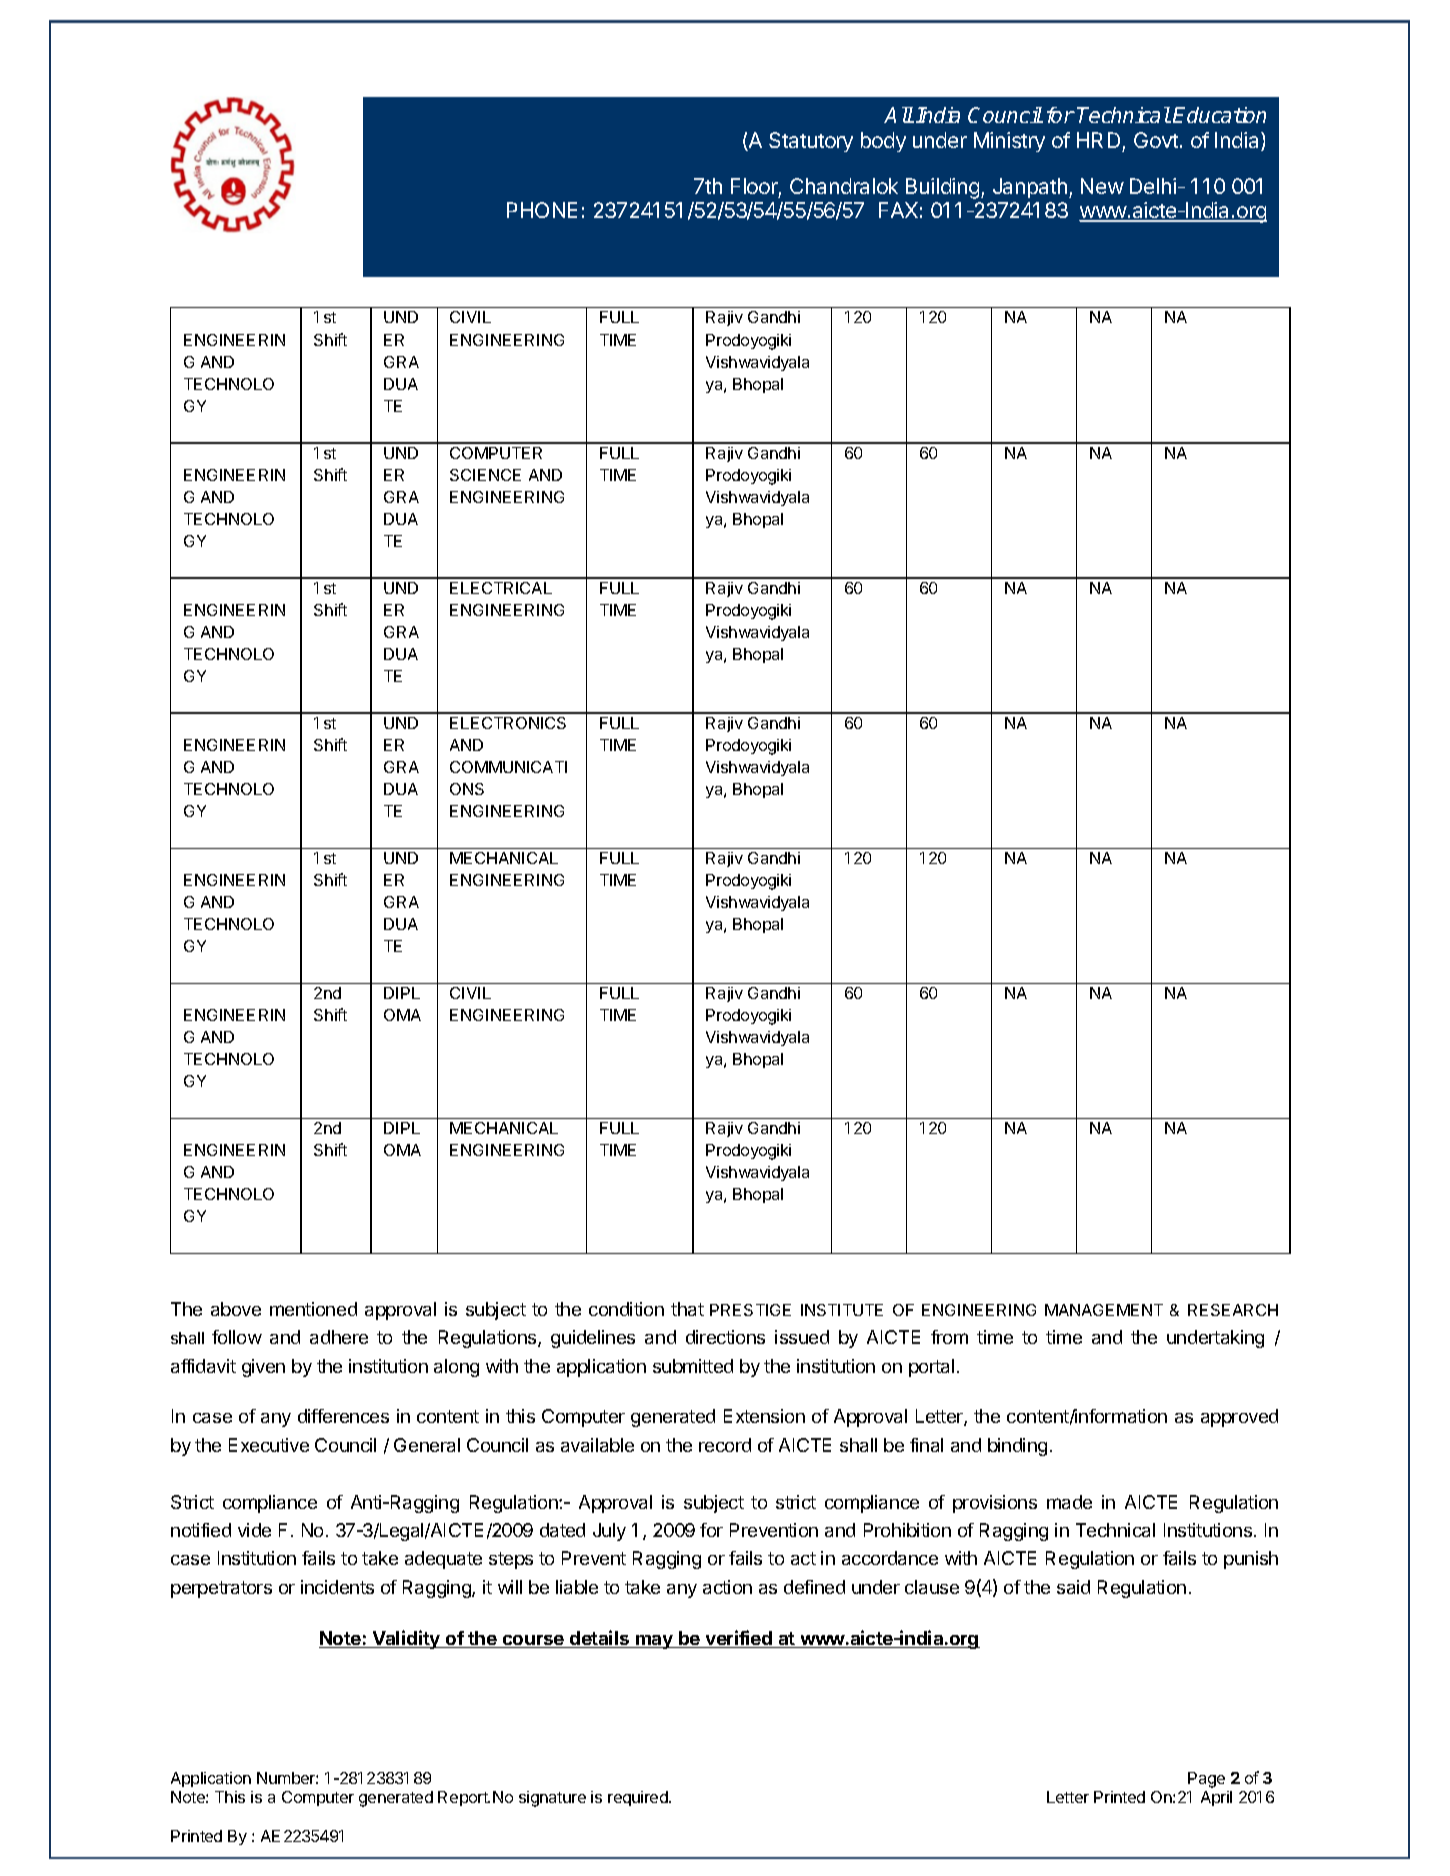 This document has height=1876, width=1450. What do you see at coordinates (542, 210) in the document?
I see `PHONE` at bounding box center [542, 210].
